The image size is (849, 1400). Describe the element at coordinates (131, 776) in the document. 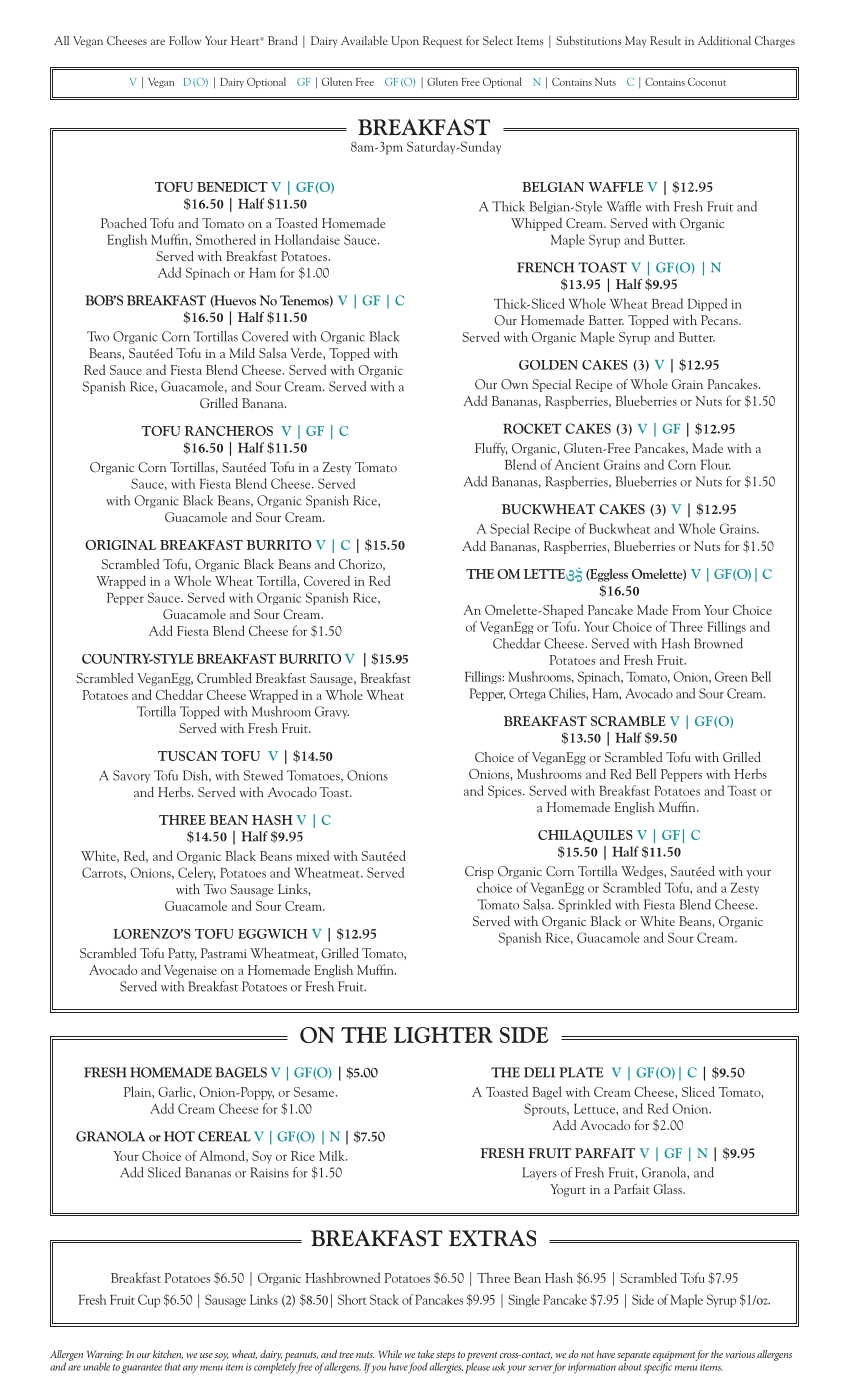

I see `Savory` at that location.
